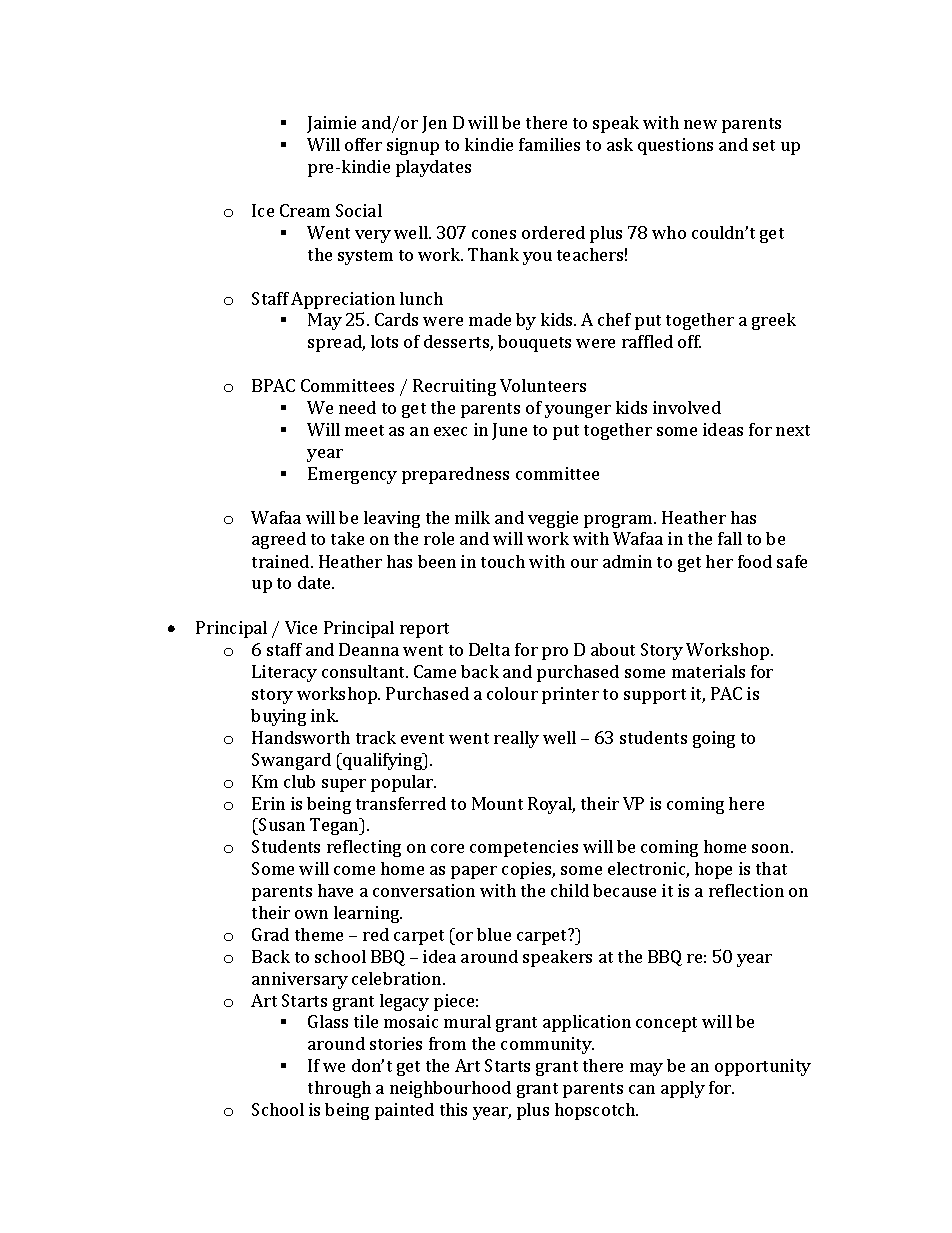  What do you see at coordinates (547, 1045) in the page?
I see `community` at bounding box center [547, 1045].
